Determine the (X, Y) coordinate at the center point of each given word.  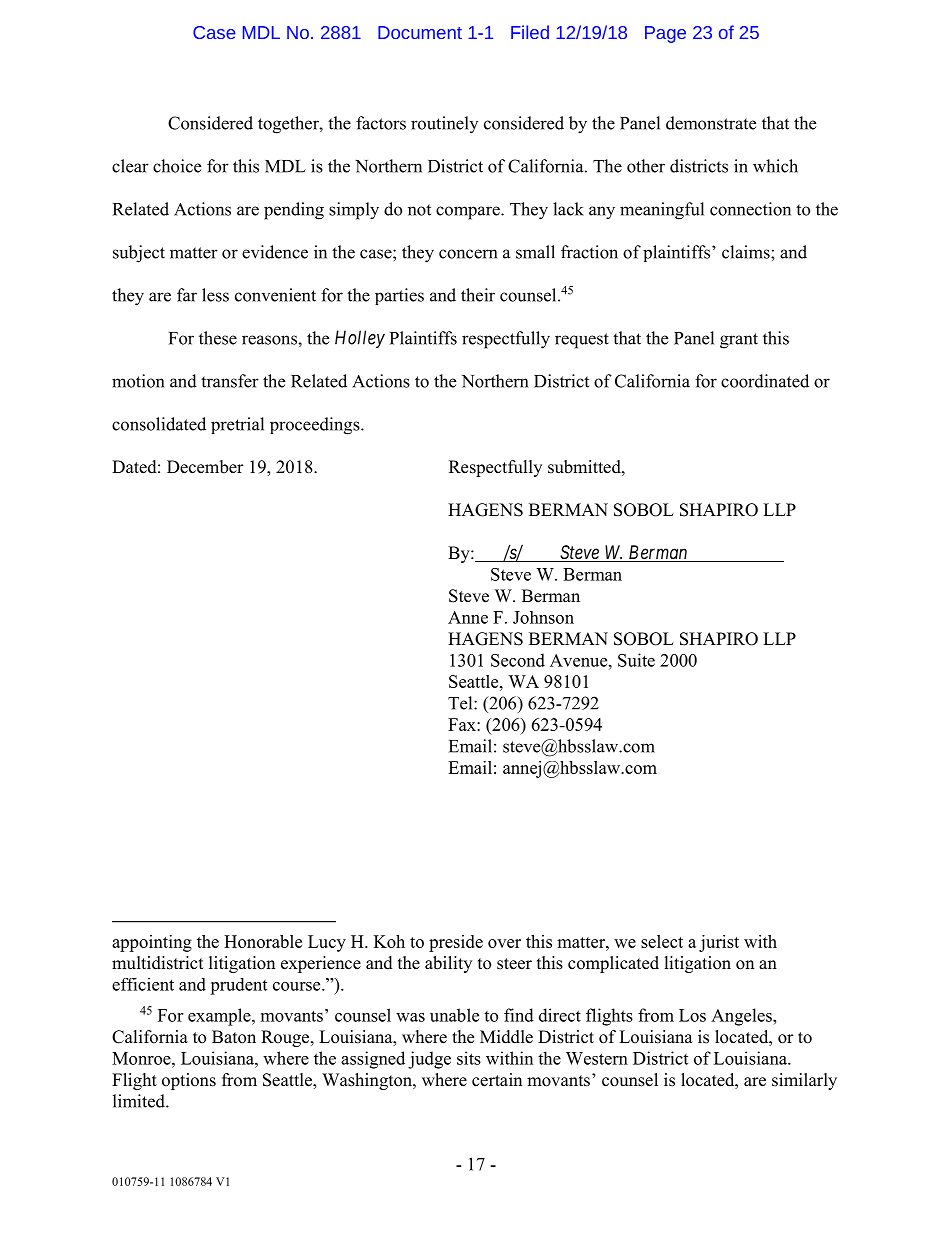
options (189, 1081)
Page (665, 34)
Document (420, 32)
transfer (230, 381)
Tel (461, 703)
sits (469, 1058)
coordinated (765, 381)
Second (518, 660)
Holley (360, 339)
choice (177, 166)
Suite (636, 660)
